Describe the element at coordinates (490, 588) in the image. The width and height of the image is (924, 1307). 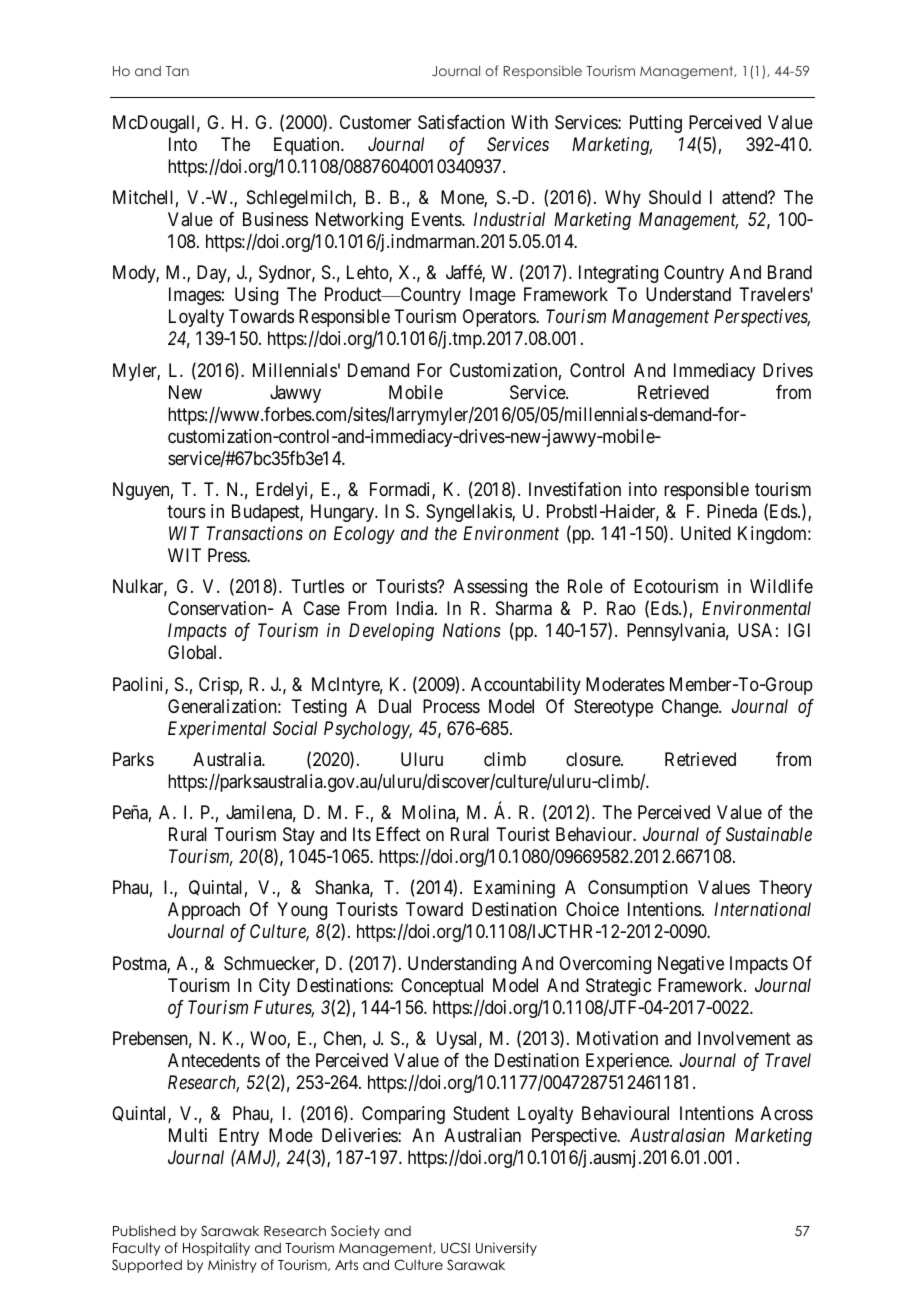
I see `Assessing` at that location.
